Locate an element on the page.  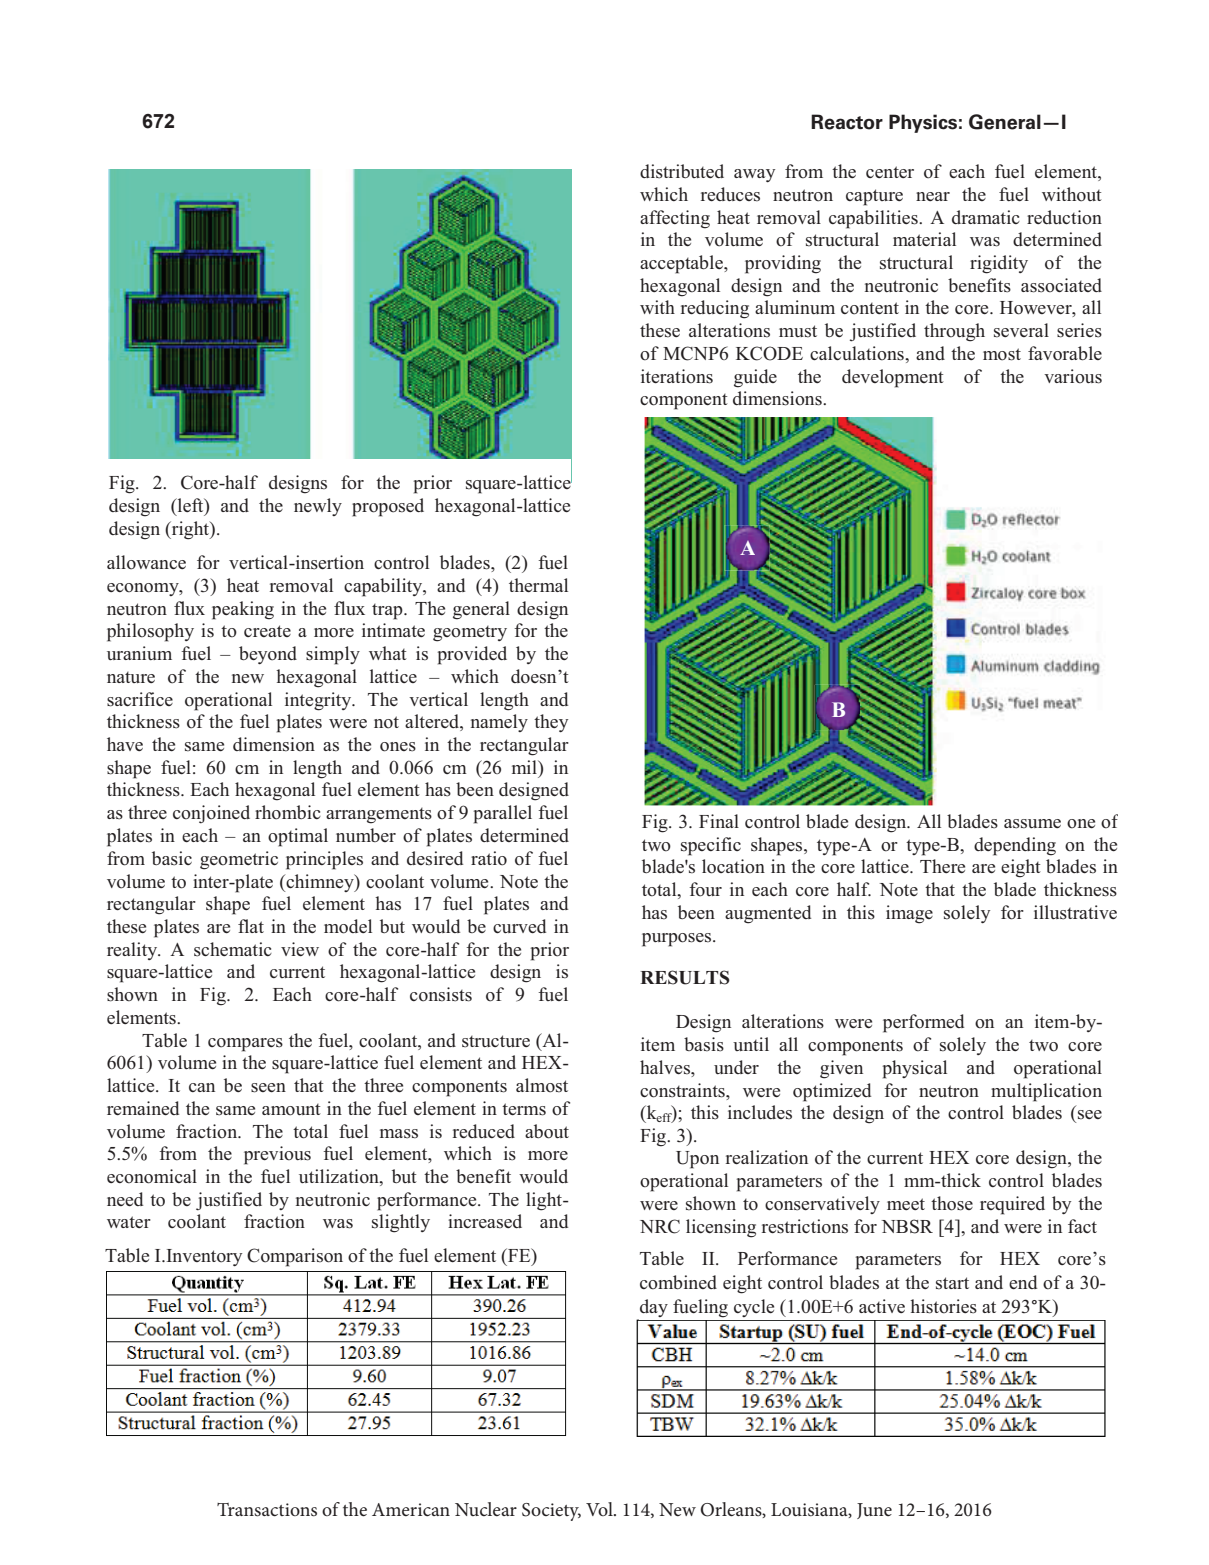
development is located at coordinates (893, 378).
